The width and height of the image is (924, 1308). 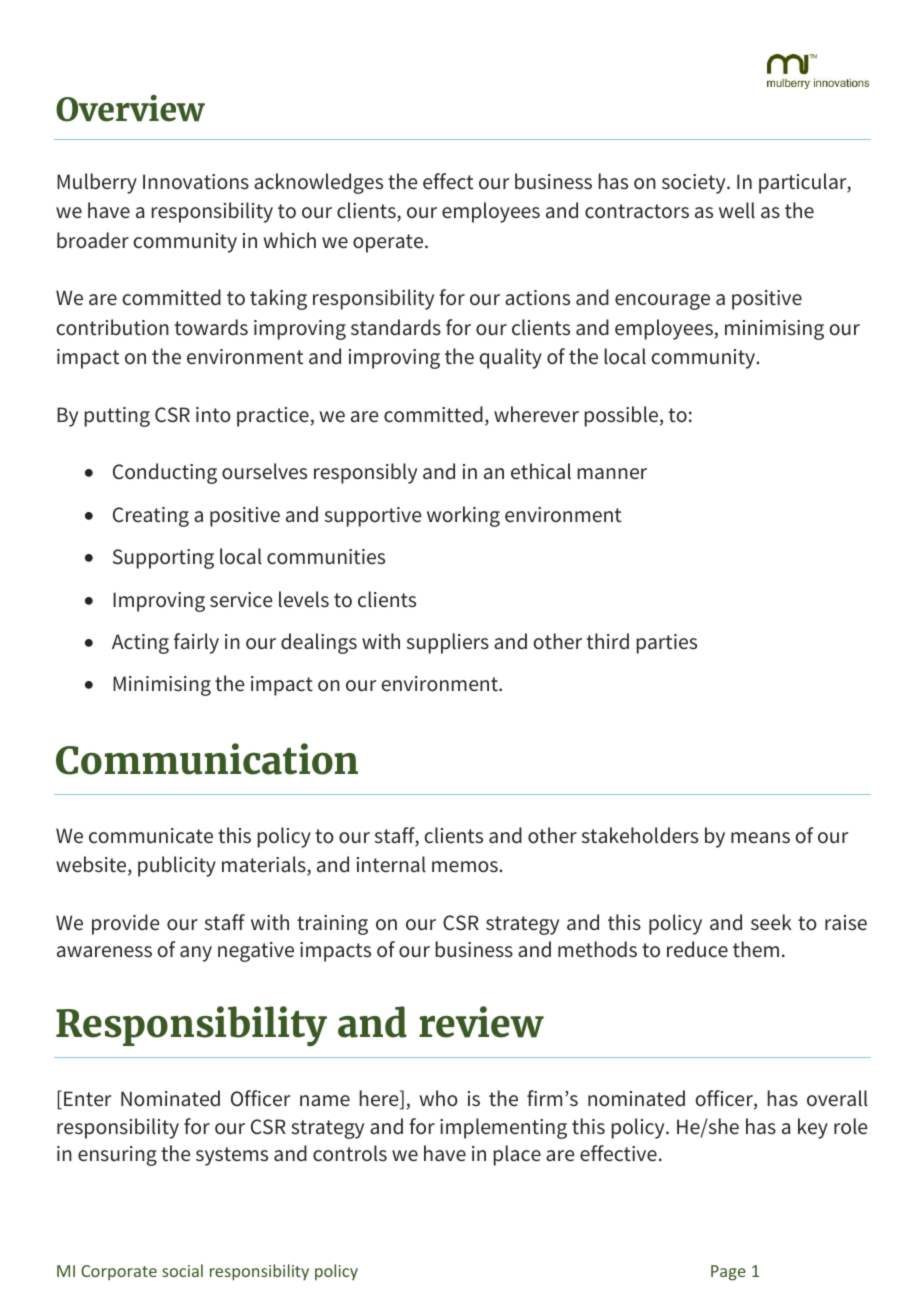 I want to click on social, so click(x=182, y=1270).
